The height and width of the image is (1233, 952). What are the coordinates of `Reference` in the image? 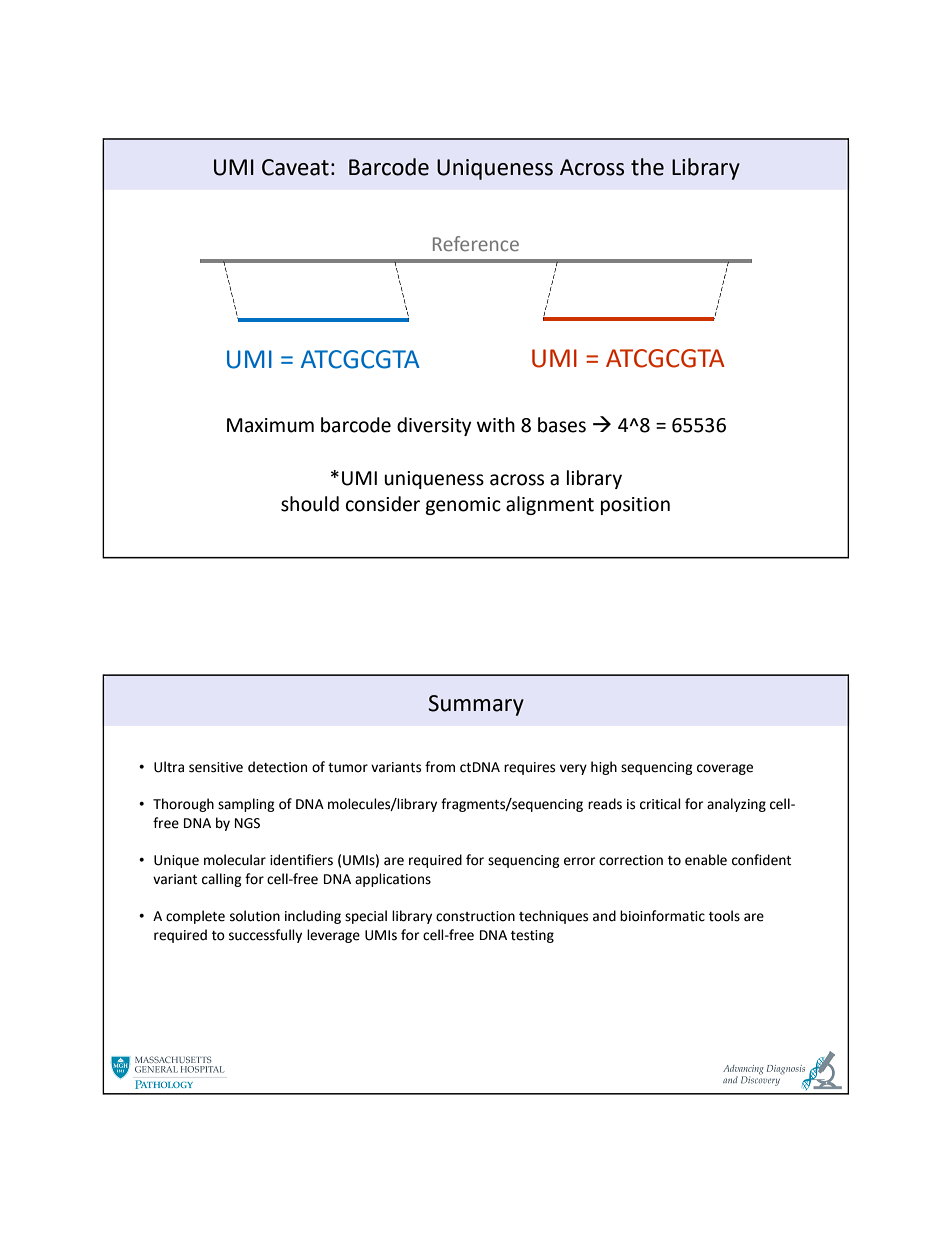 It's located at (476, 243).
